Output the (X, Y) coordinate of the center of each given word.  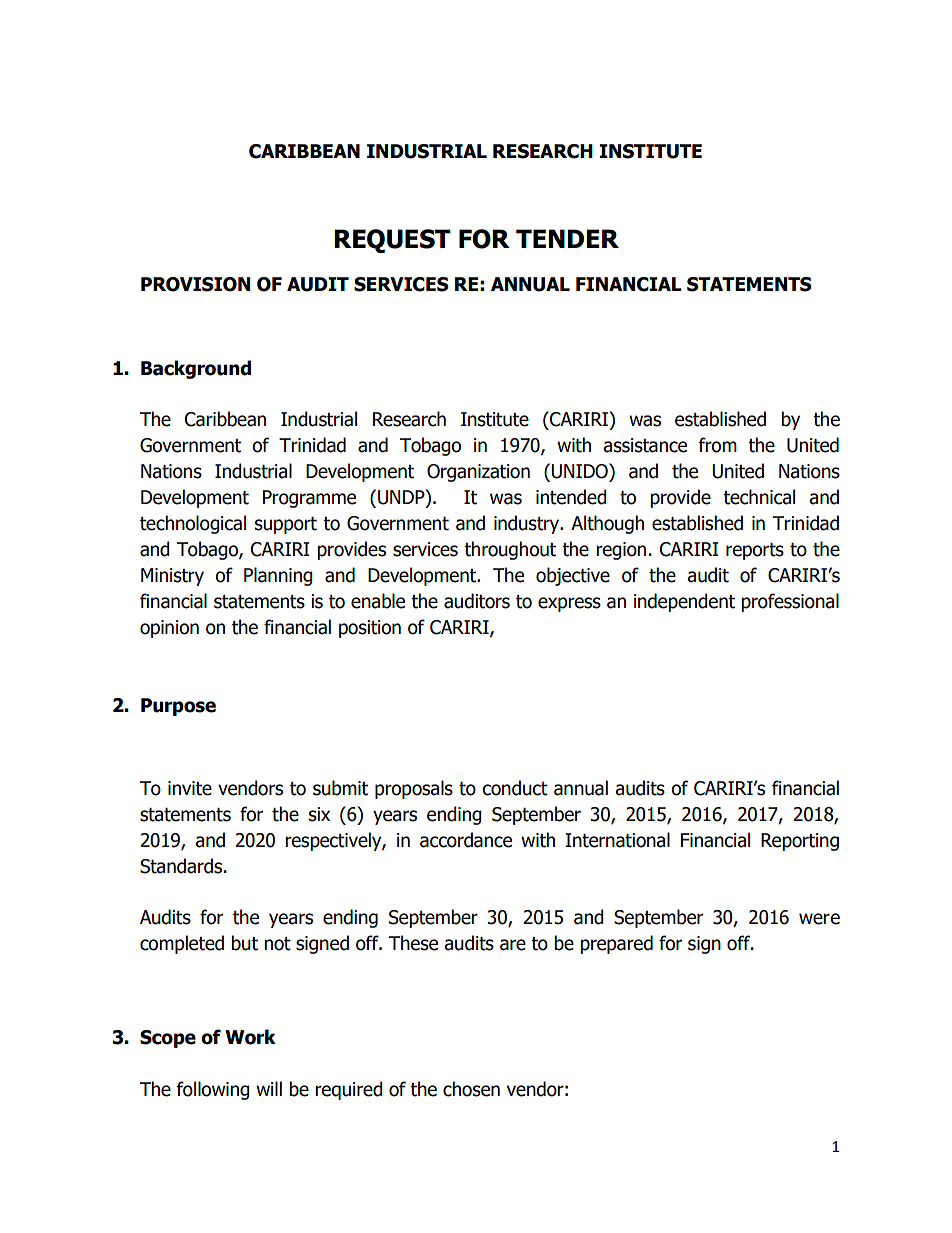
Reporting (800, 842)
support (286, 525)
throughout (510, 550)
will (269, 1088)
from (718, 445)
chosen (471, 1089)
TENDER (567, 238)
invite (190, 788)
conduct (515, 788)
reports (755, 551)
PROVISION (195, 284)
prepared (616, 944)
